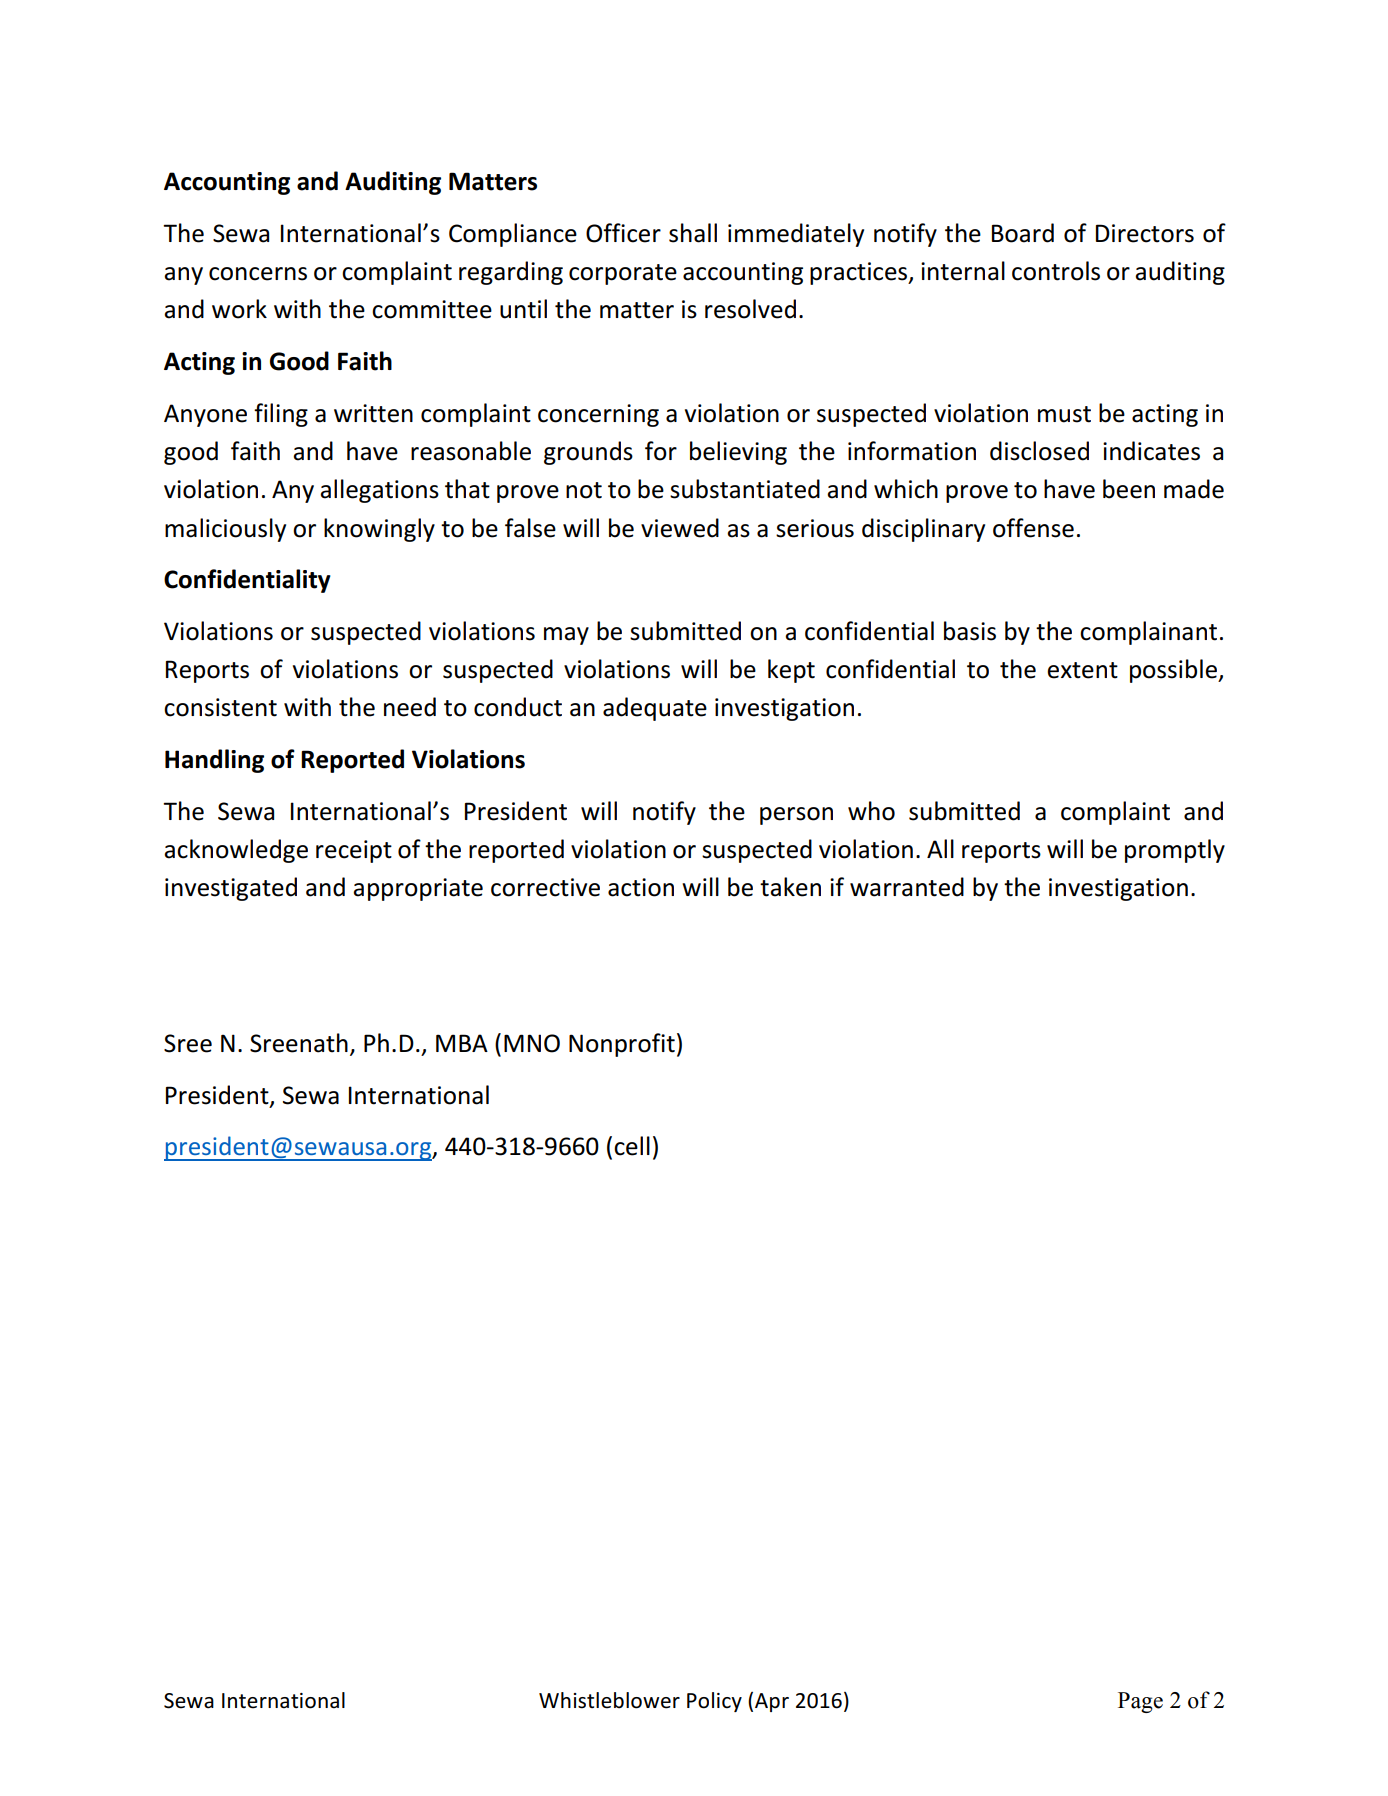 This page has width=1388, height=1796. Describe the element at coordinates (609, 1700) in the page. I see `Whistleblower` at that location.
